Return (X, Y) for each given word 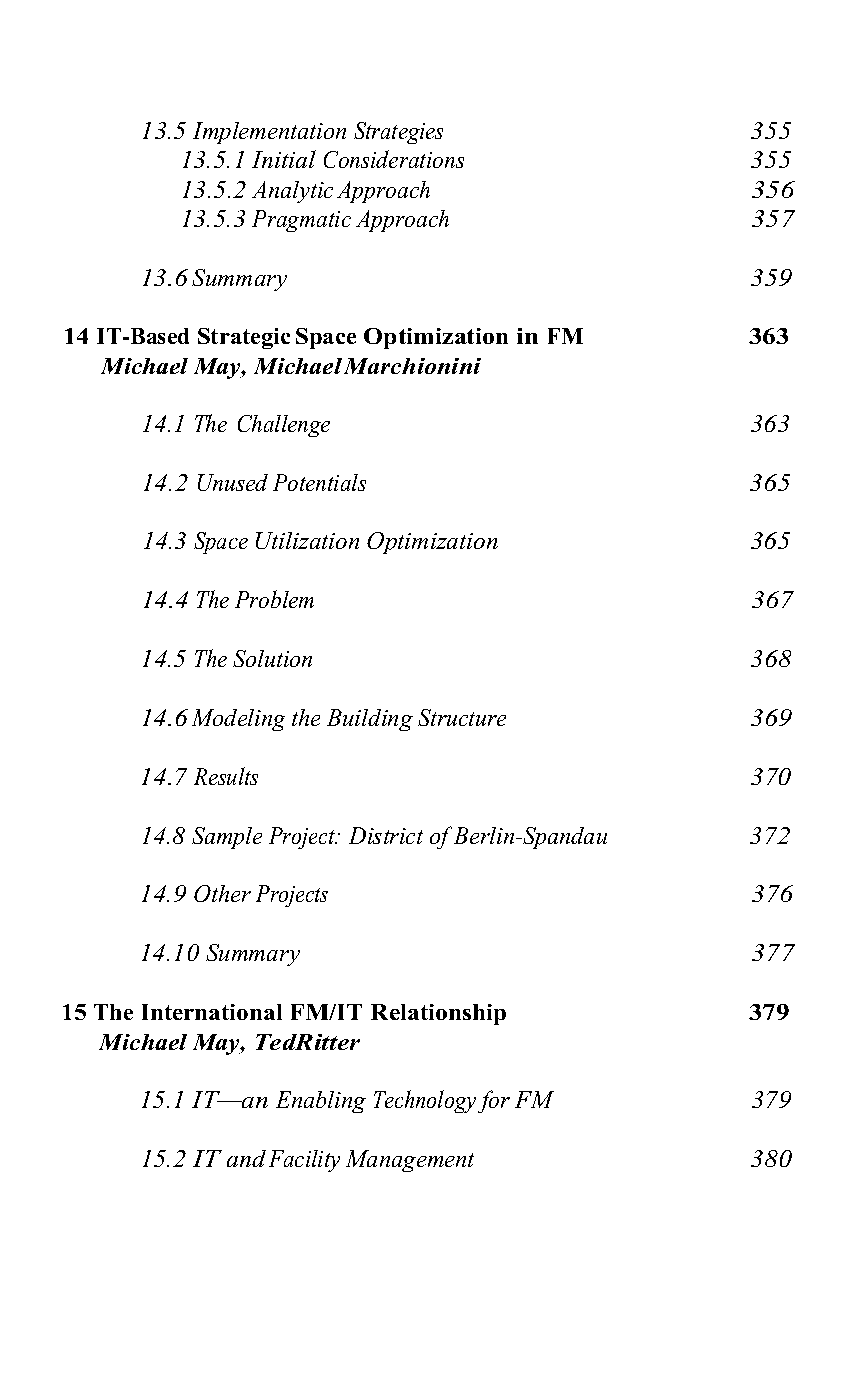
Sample (227, 838)
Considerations (394, 159)
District (386, 835)
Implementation (269, 133)
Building (370, 720)
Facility (304, 1161)
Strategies (398, 133)
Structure (462, 717)
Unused (233, 482)
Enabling (321, 1102)
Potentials (319, 482)
